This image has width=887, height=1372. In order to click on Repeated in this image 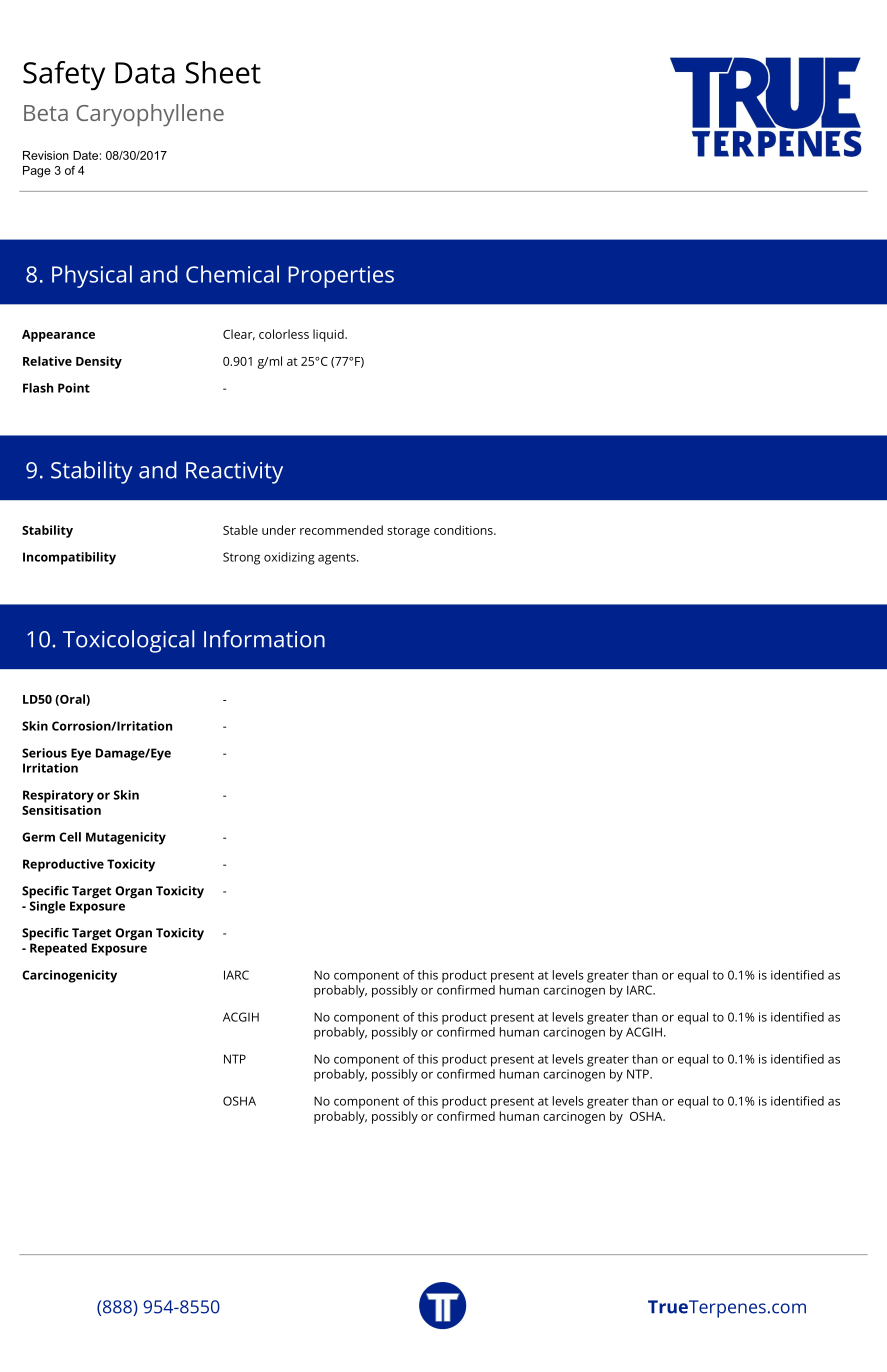, I will do `click(58, 949)`.
